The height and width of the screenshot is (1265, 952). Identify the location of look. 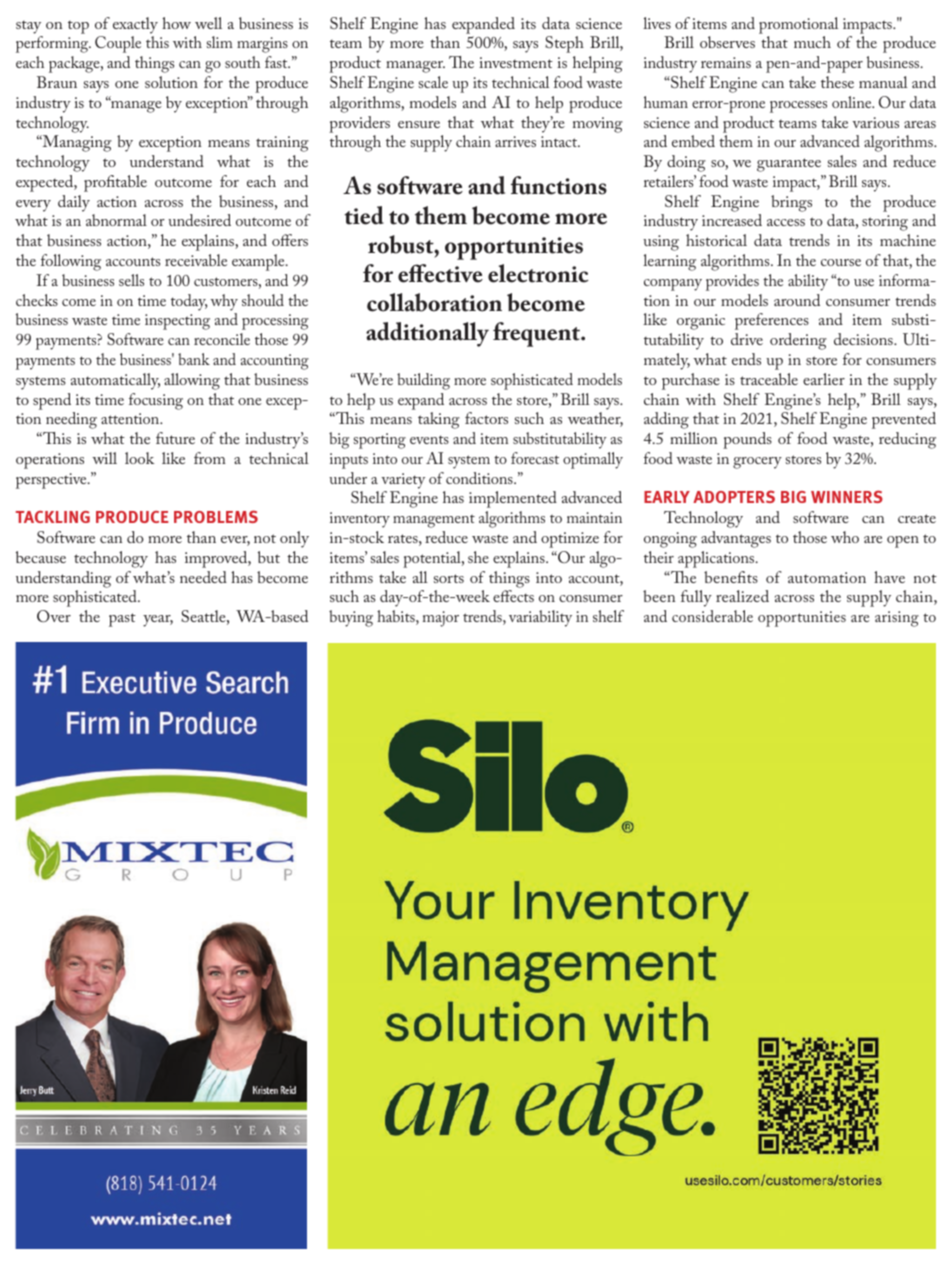
(139, 458).
